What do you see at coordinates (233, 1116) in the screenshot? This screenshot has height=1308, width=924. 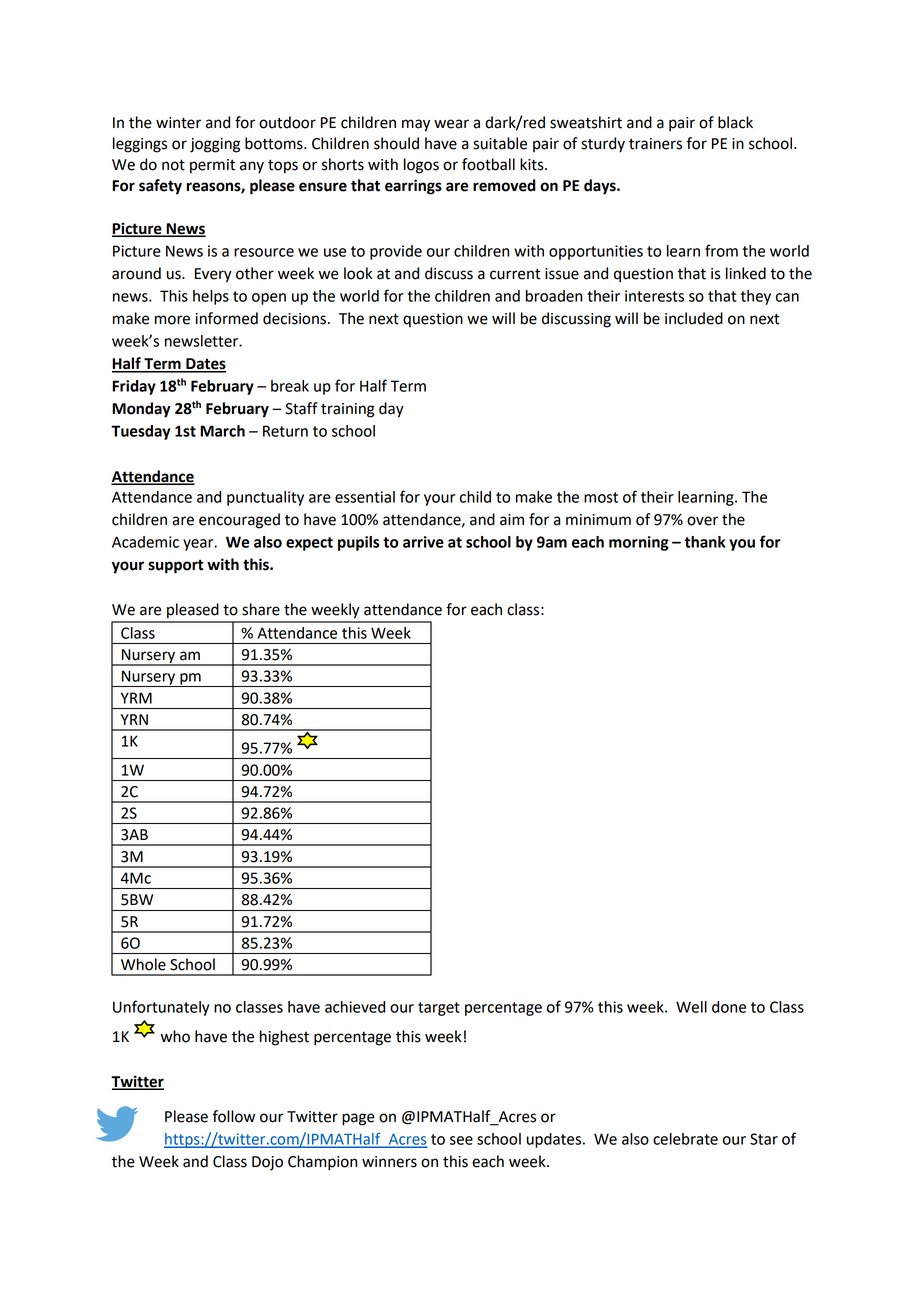 I see `follow` at bounding box center [233, 1116].
